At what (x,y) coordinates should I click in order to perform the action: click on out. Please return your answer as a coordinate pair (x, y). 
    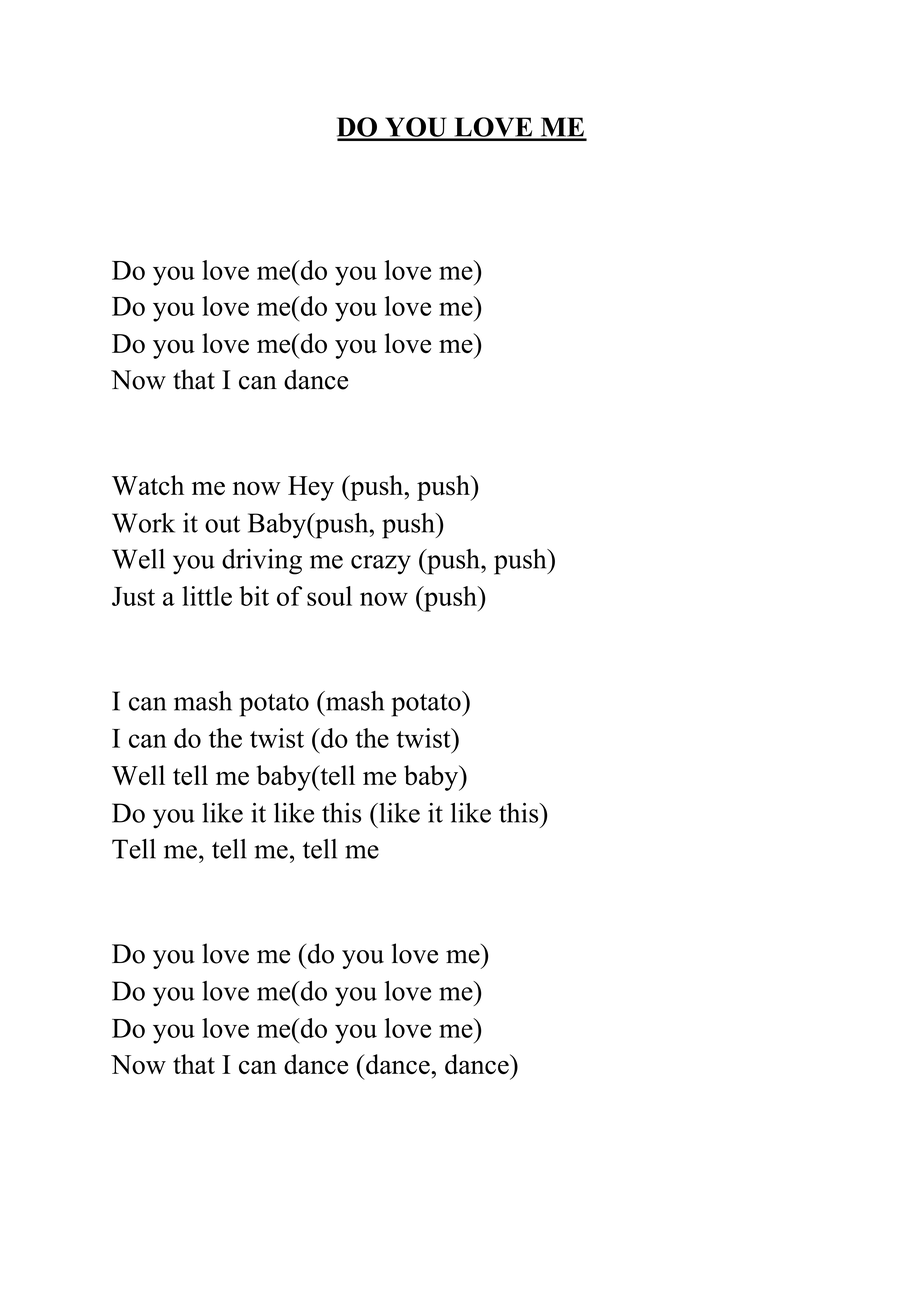
    Looking at the image, I should click on (222, 524).
